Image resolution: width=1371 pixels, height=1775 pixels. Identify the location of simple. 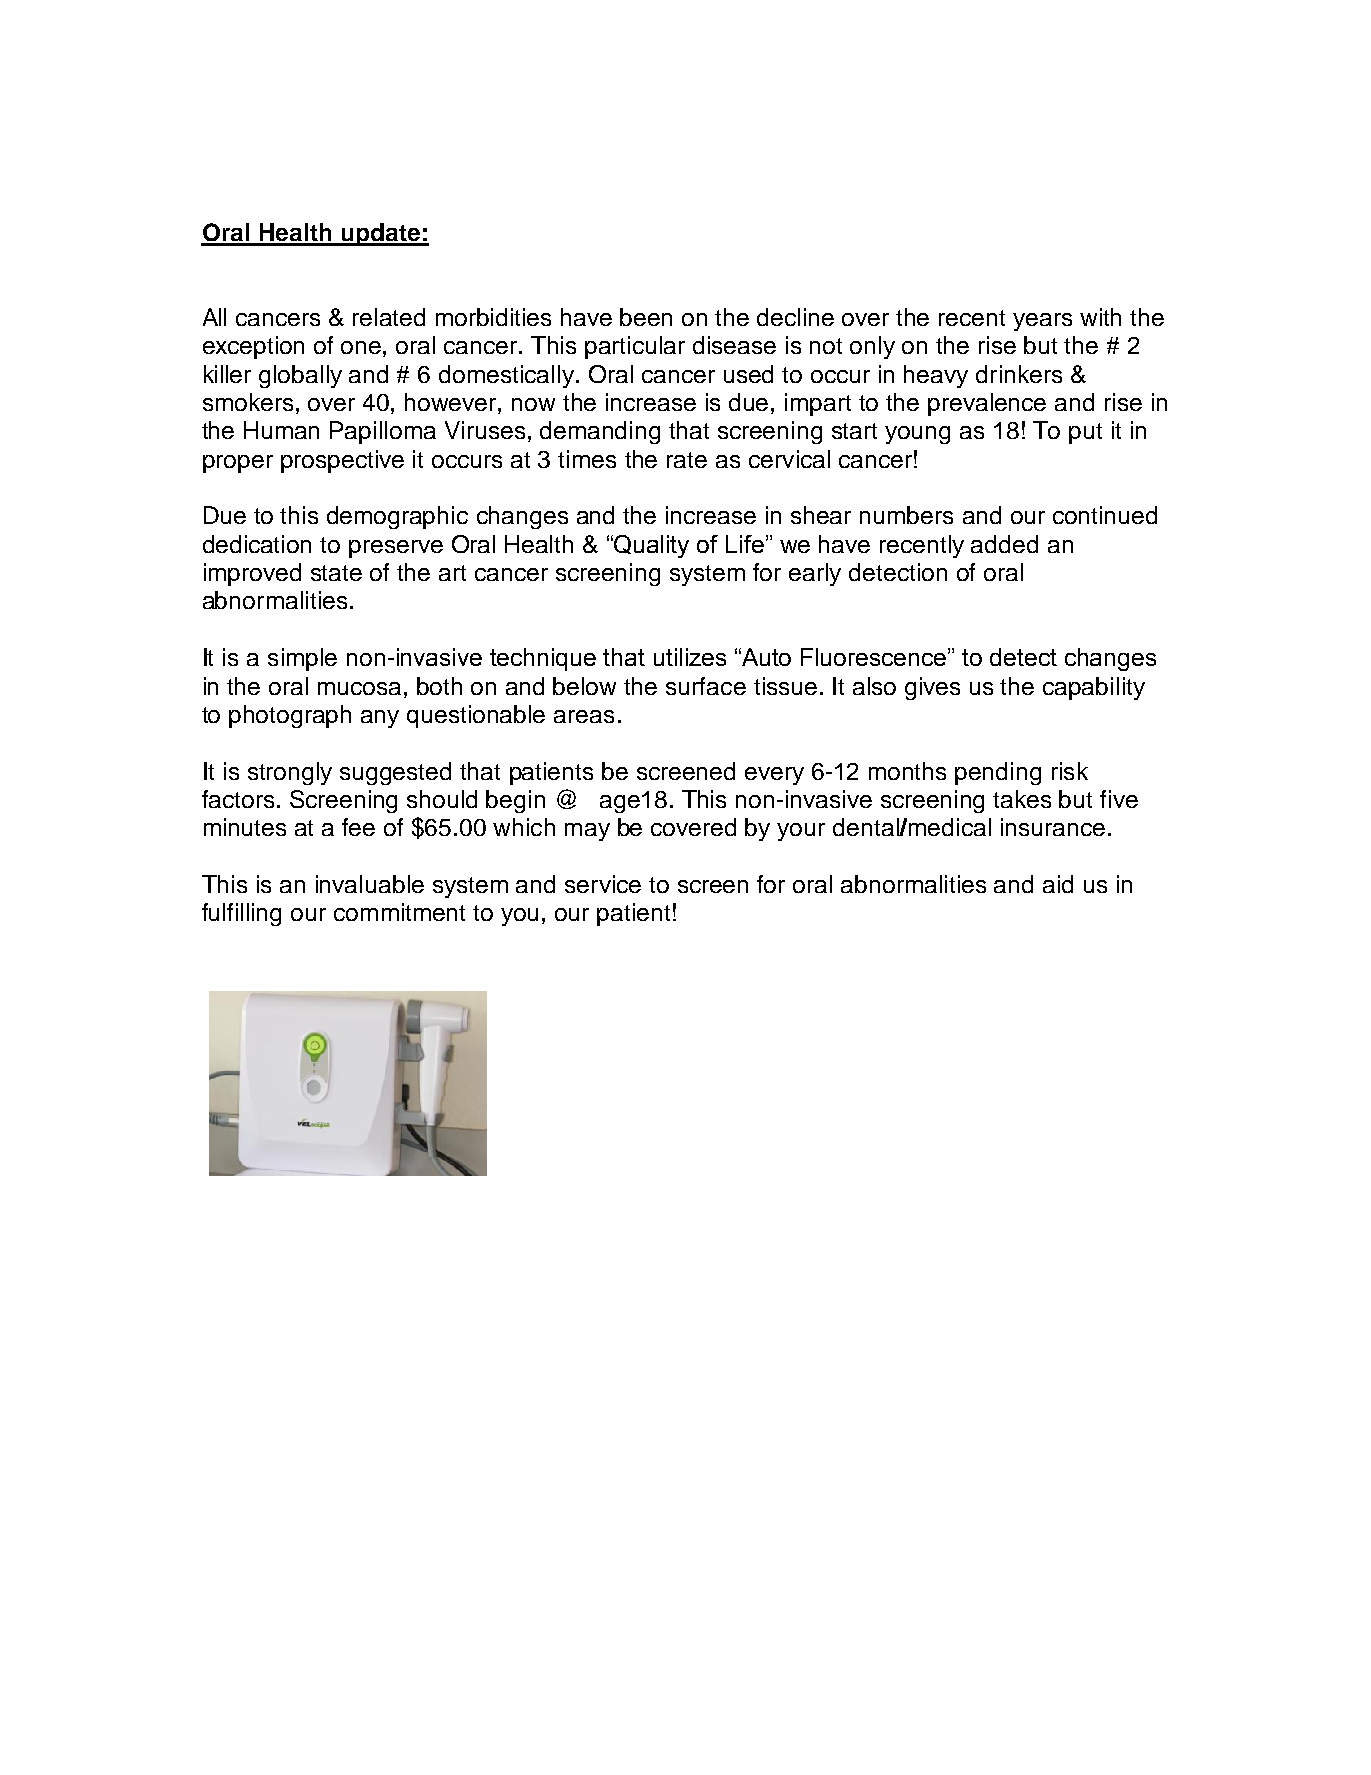
(302, 659).
